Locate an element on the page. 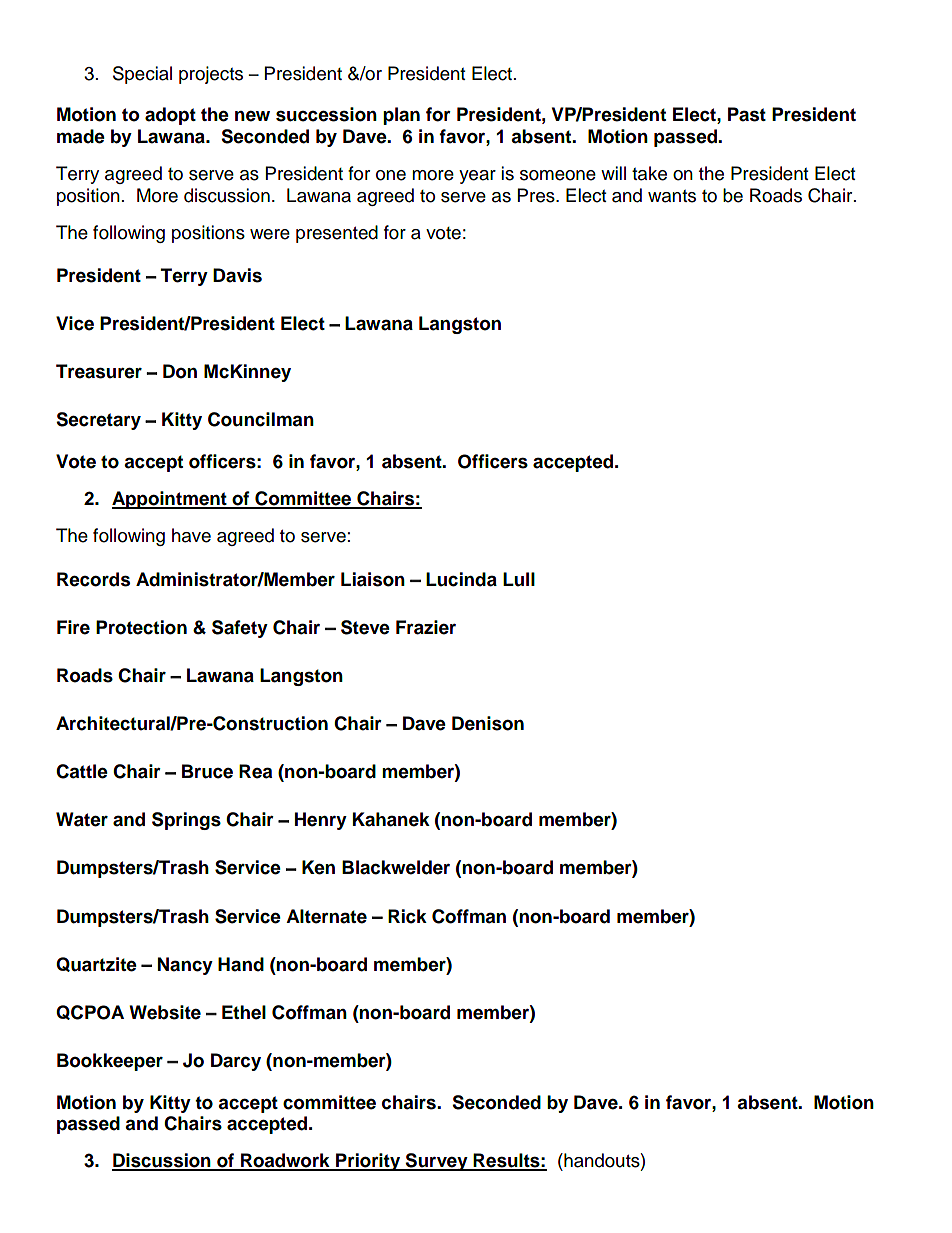  Bookkeeper is located at coordinates (110, 1062).
